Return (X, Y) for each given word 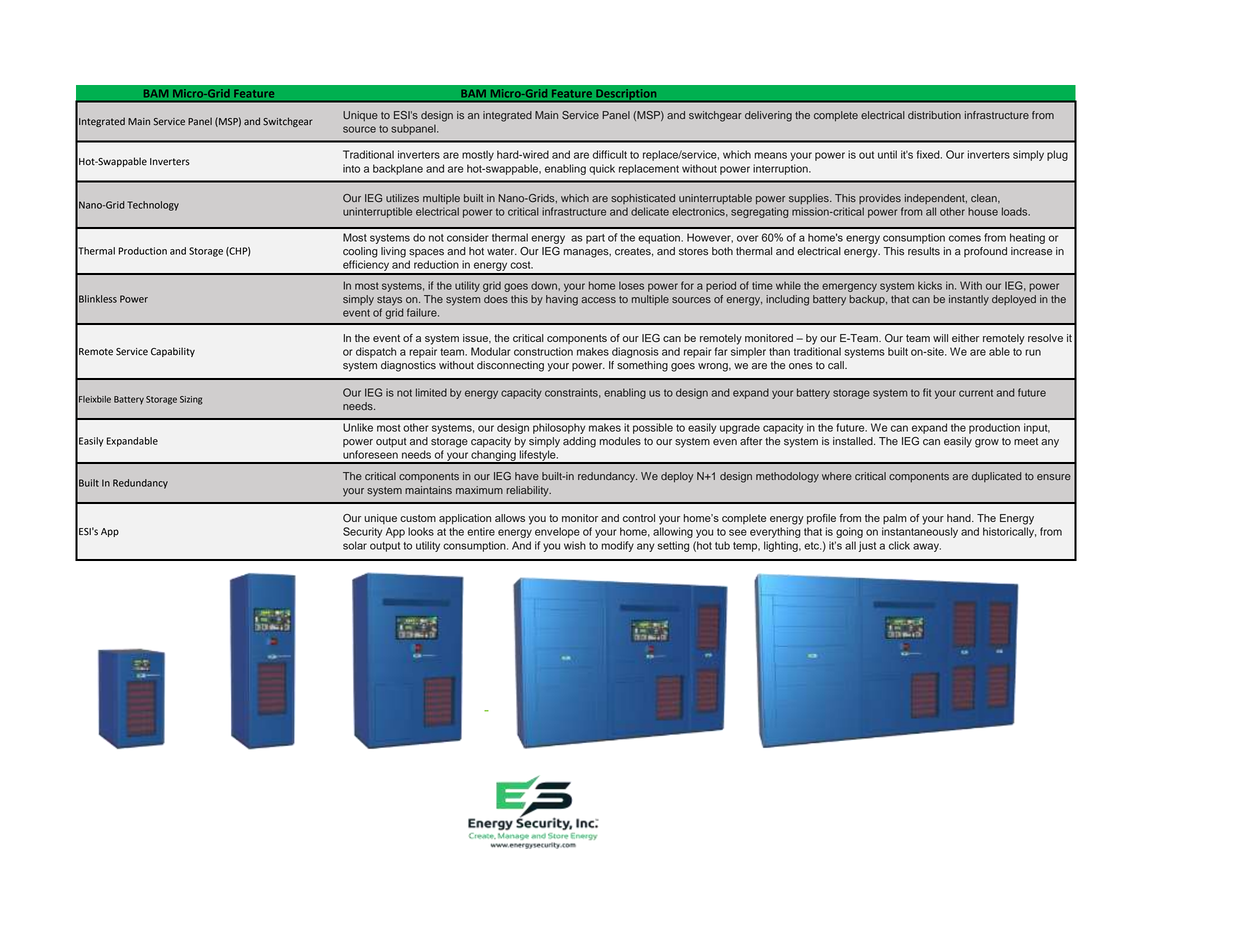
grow (987, 443)
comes (965, 238)
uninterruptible (377, 212)
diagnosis (635, 352)
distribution (934, 115)
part (595, 239)
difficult (610, 154)
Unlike (358, 427)
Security (363, 532)
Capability (173, 352)
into (351, 168)
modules (620, 441)
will (940, 338)
